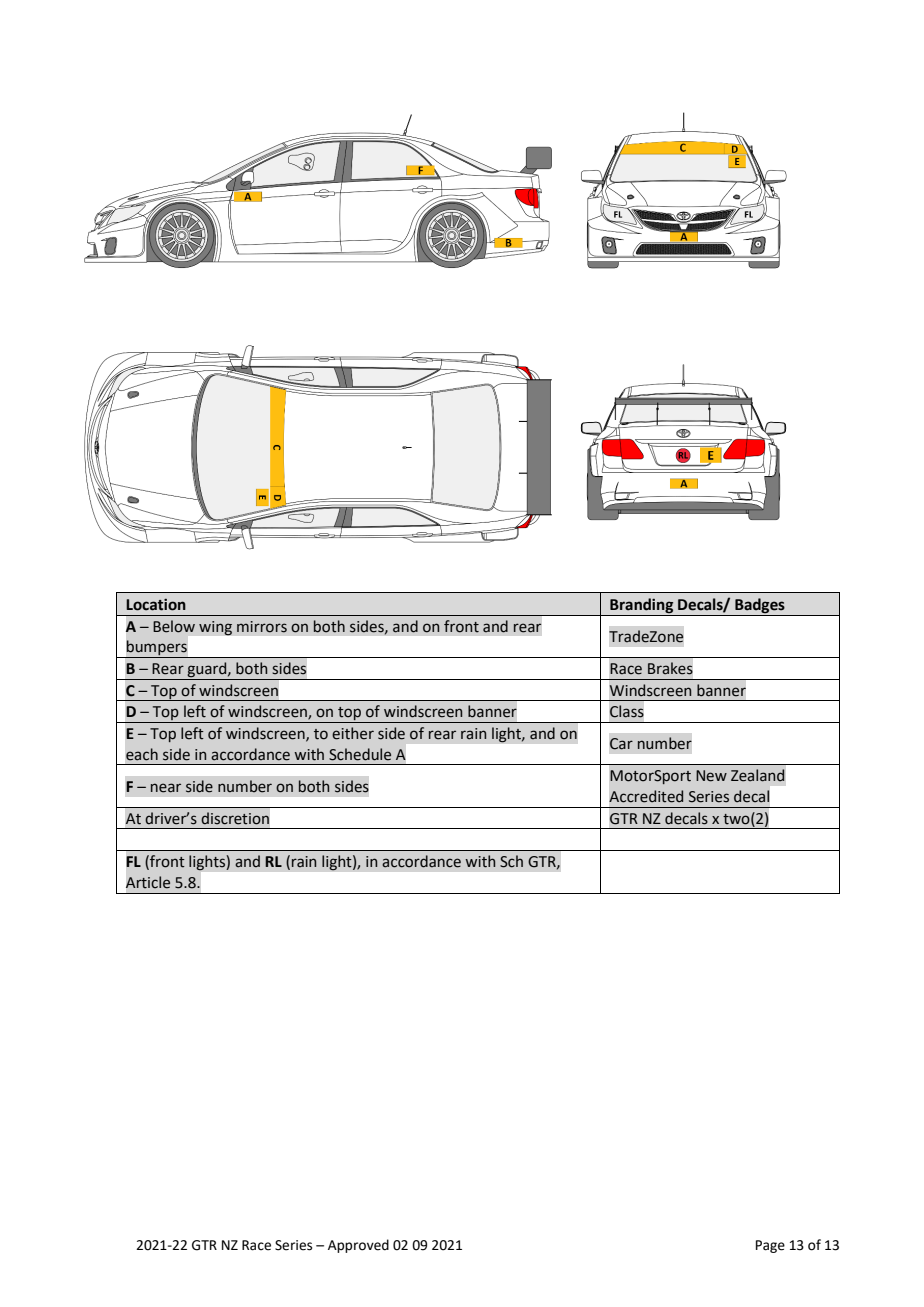  Describe the element at coordinates (358, 1246) in the screenshot. I see `Approved` at that location.
